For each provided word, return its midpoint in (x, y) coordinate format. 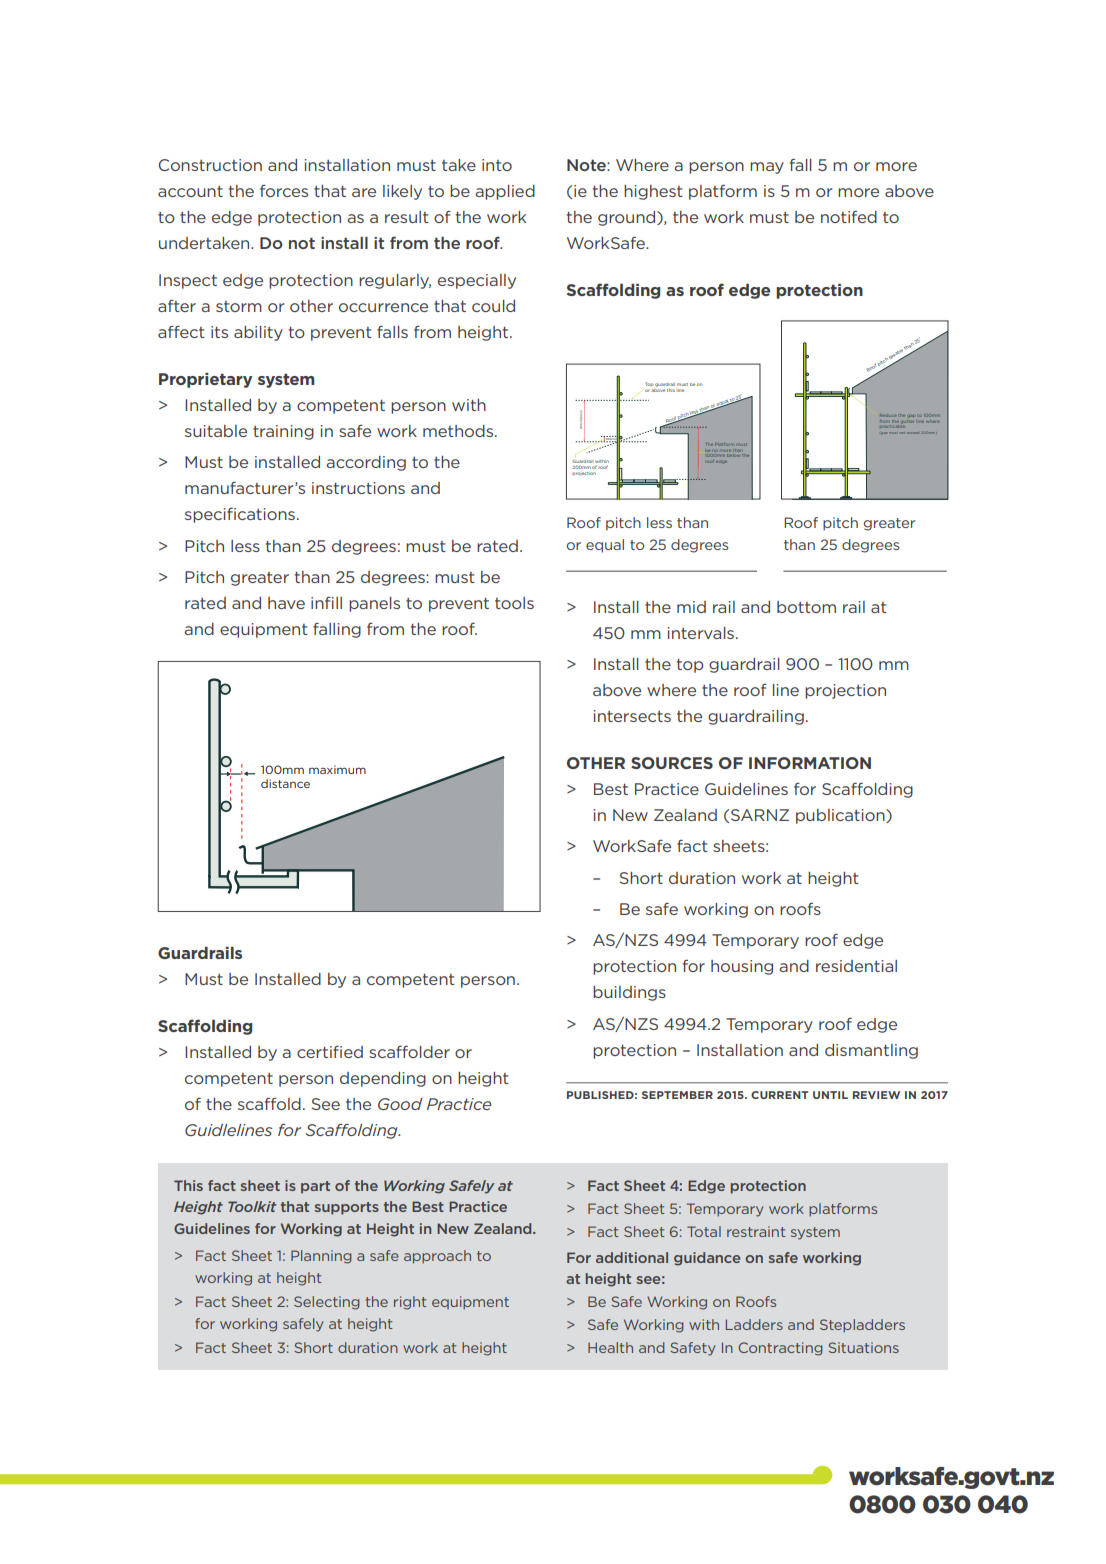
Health (610, 1347)
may (767, 168)
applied (505, 192)
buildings (629, 993)
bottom (806, 607)
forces (284, 191)
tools (514, 603)
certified (330, 1051)
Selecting (327, 1303)
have (286, 603)
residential (856, 966)
